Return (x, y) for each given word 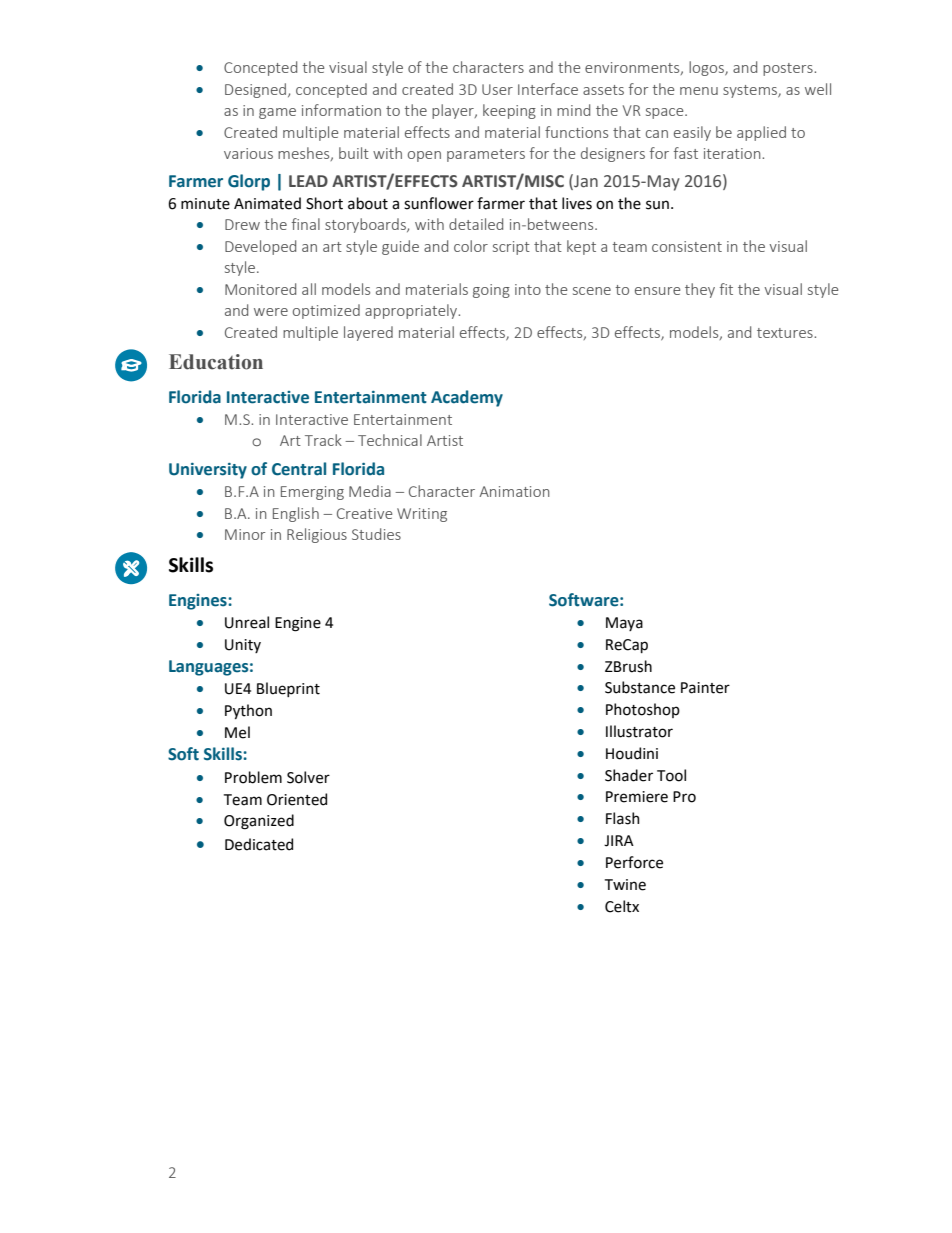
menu (699, 91)
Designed (257, 90)
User (497, 89)
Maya (624, 624)
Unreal (247, 622)
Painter (705, 688)
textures (786, 333)
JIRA (619, 841)
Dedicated (259, 844)
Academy (467, 398)
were (271, 312)
